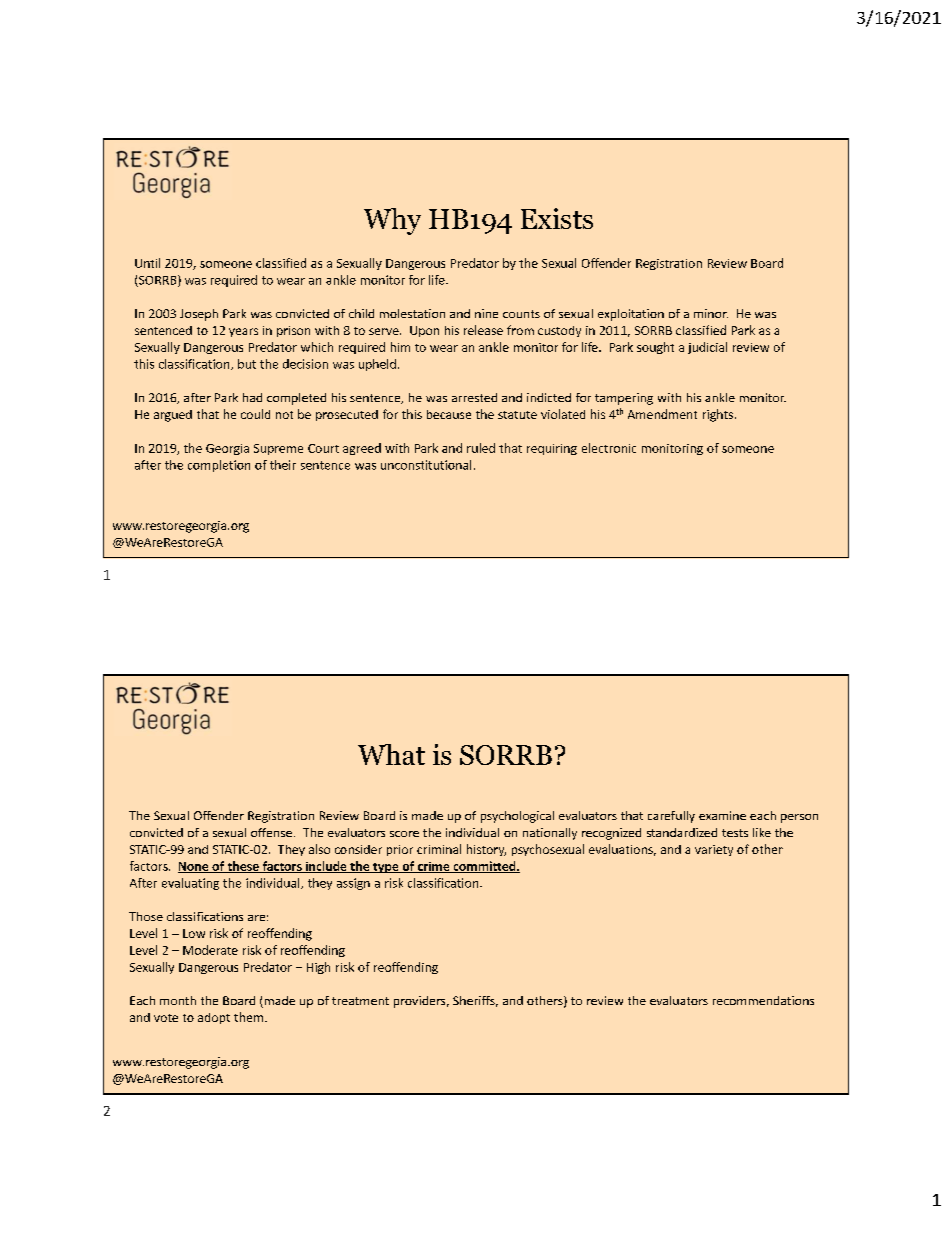 The image size is (952, 1233). I want to click on treatment, so click(360, 1001).
